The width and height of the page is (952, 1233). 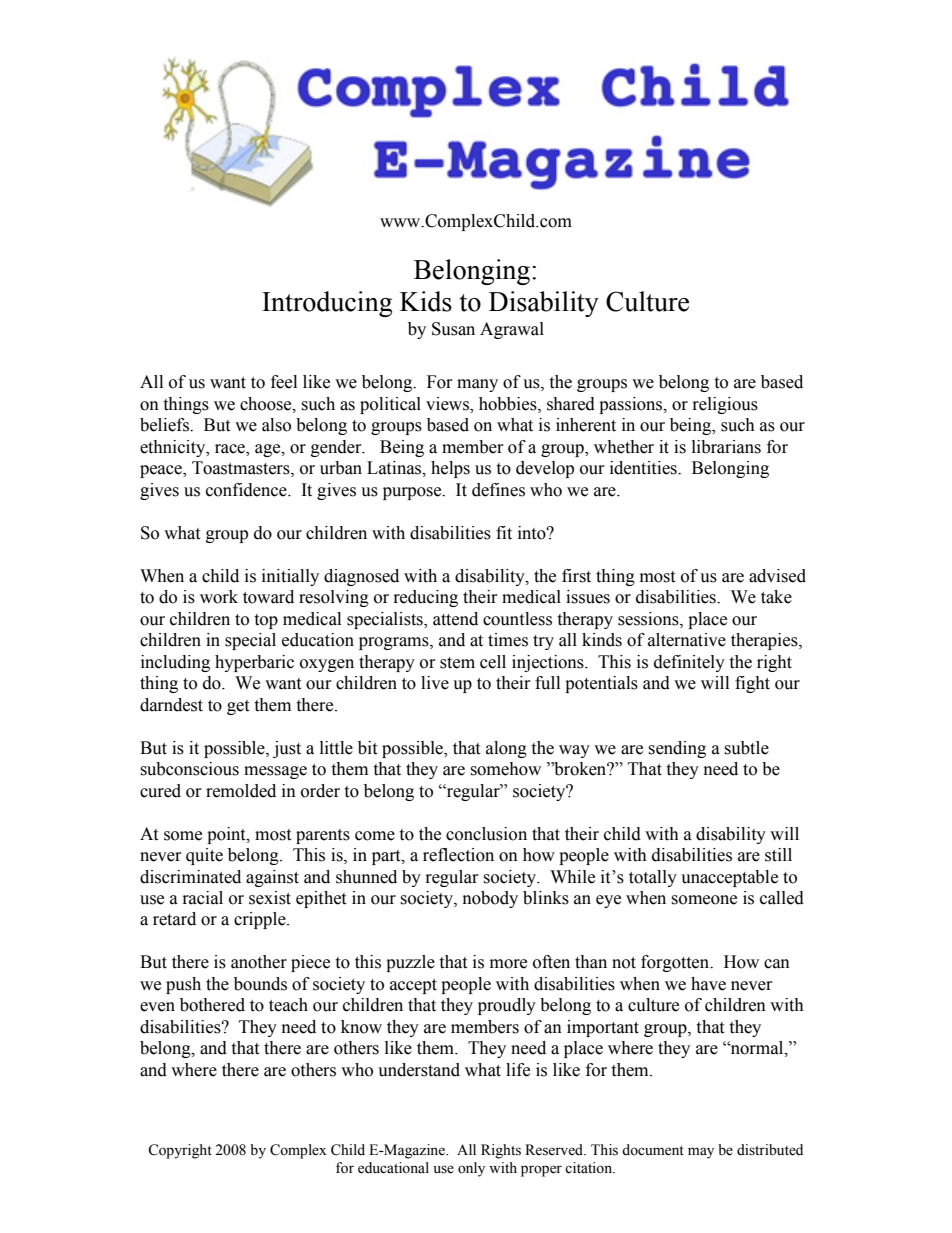 I want to click on religious, so click(x=725, y=405).
